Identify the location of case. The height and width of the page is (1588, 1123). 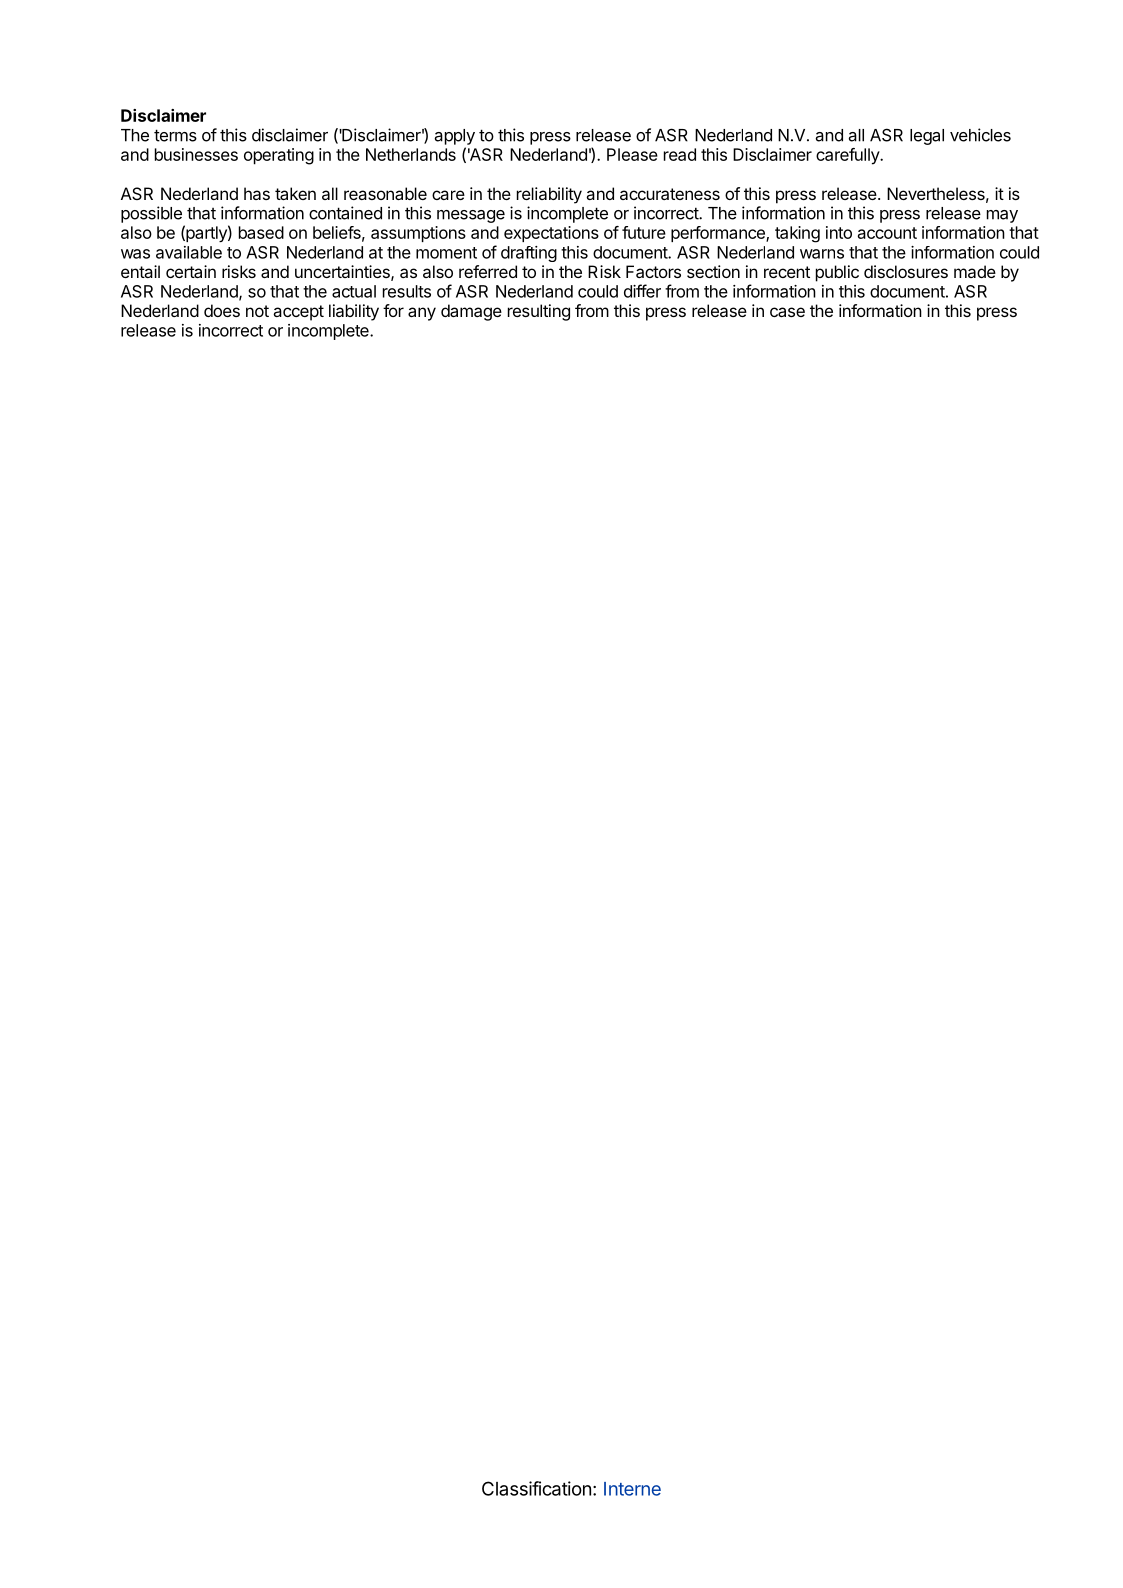
(787, 312).
